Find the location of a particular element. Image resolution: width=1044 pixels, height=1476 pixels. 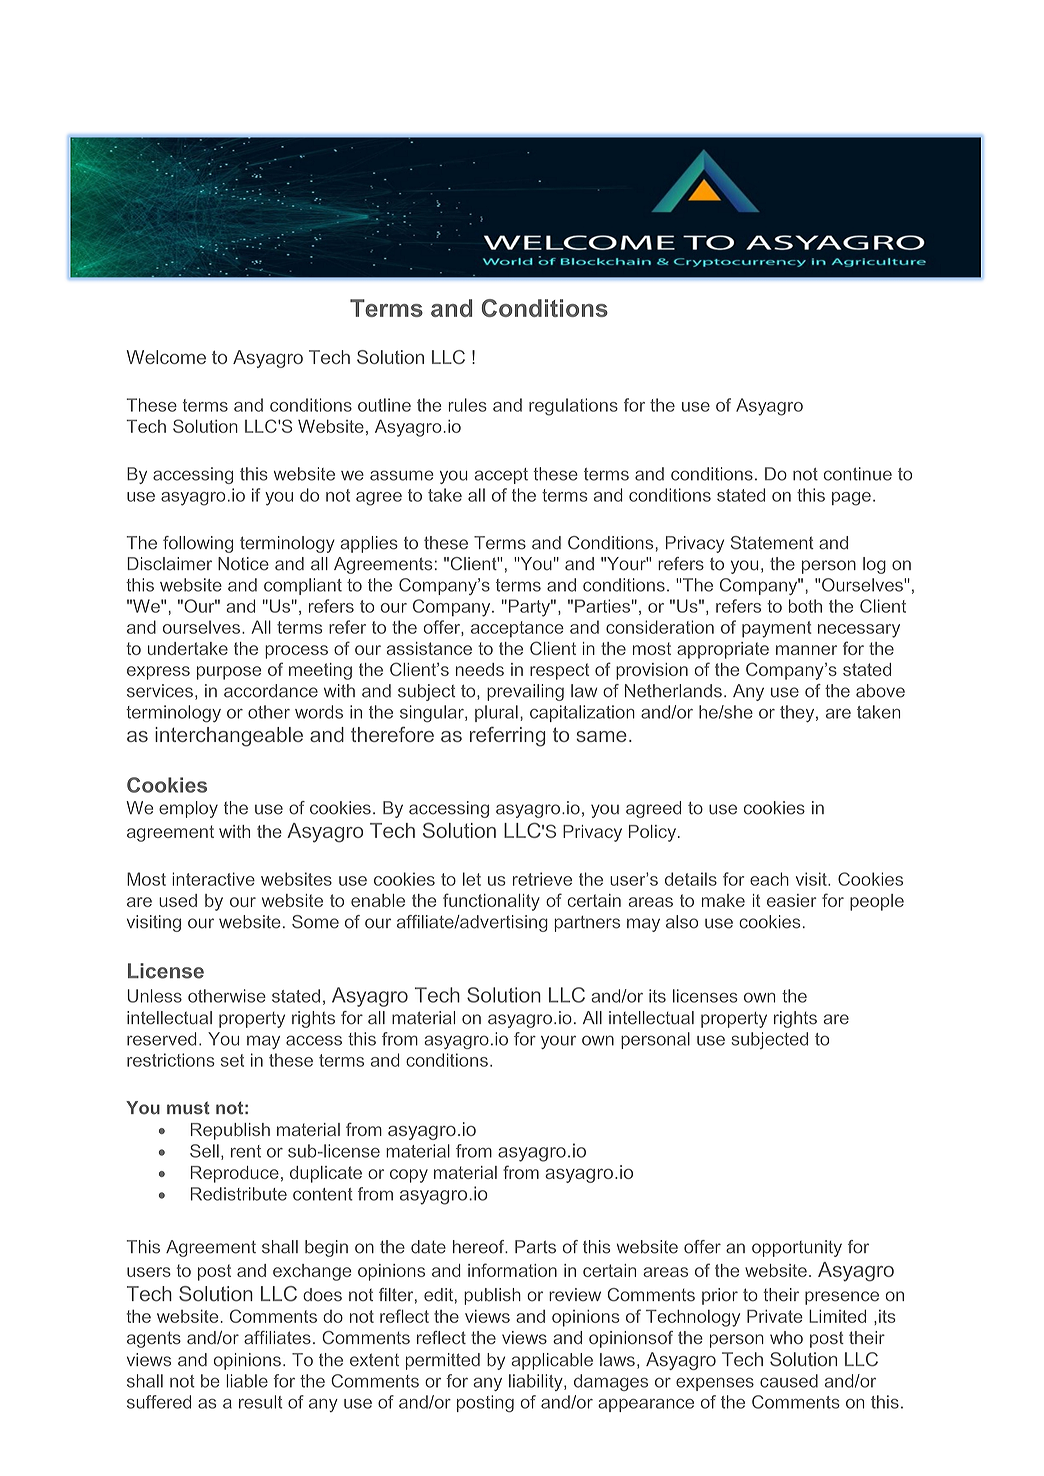

easier is located at coordinates (792, 900).
